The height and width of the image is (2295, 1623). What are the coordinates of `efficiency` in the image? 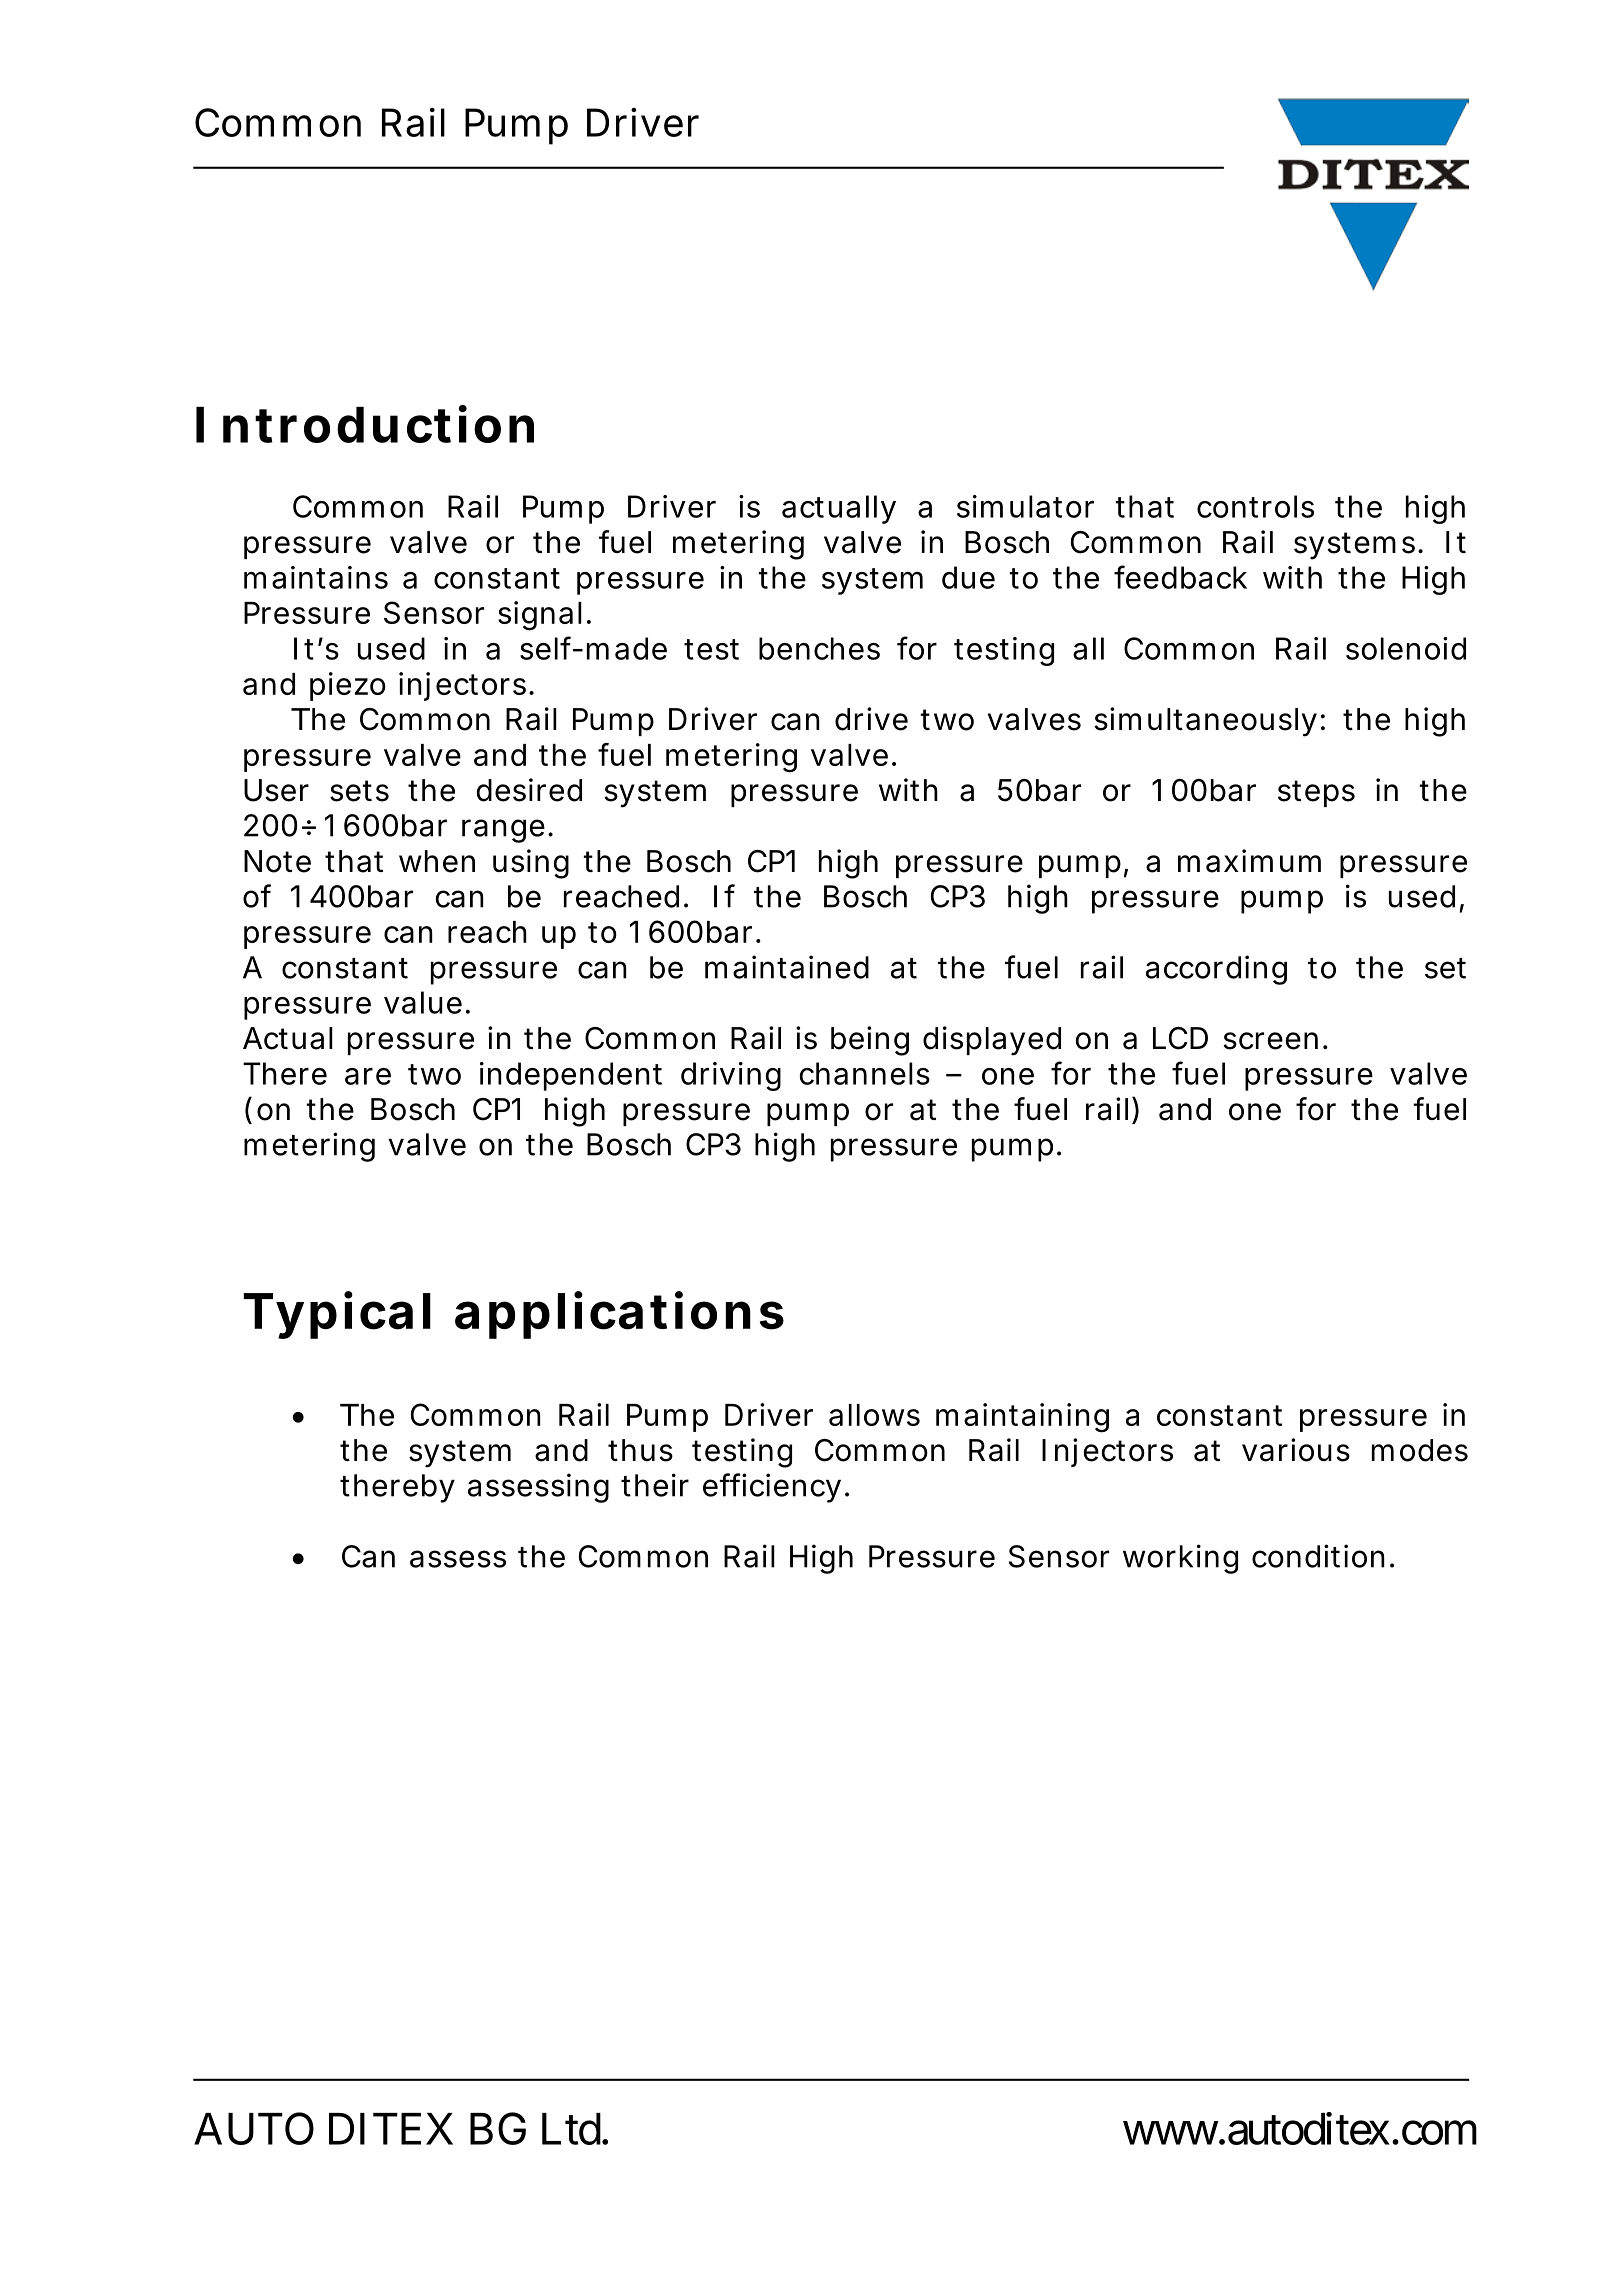 It's located at (776, 1488).
